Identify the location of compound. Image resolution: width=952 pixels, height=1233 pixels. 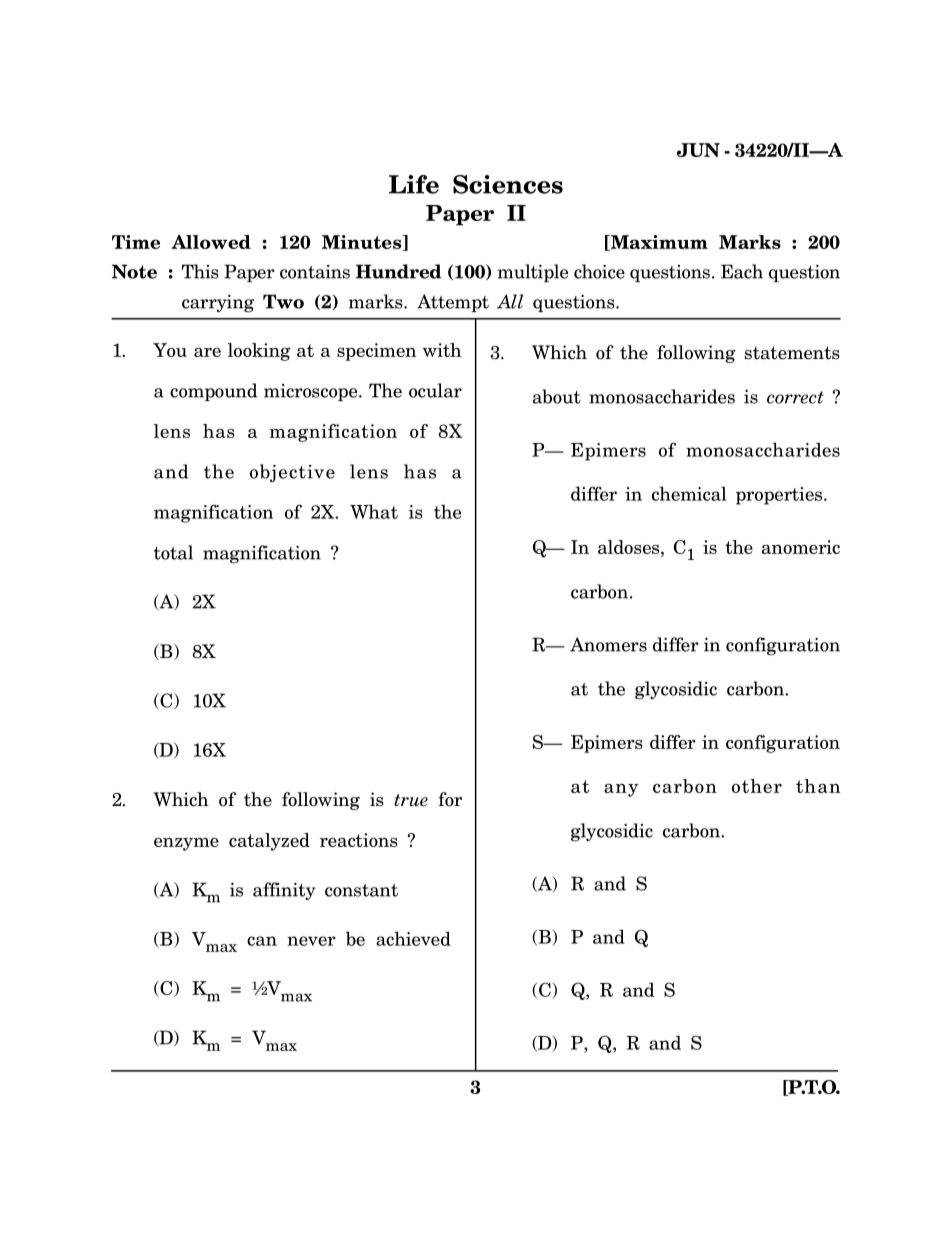
(213, 392).
